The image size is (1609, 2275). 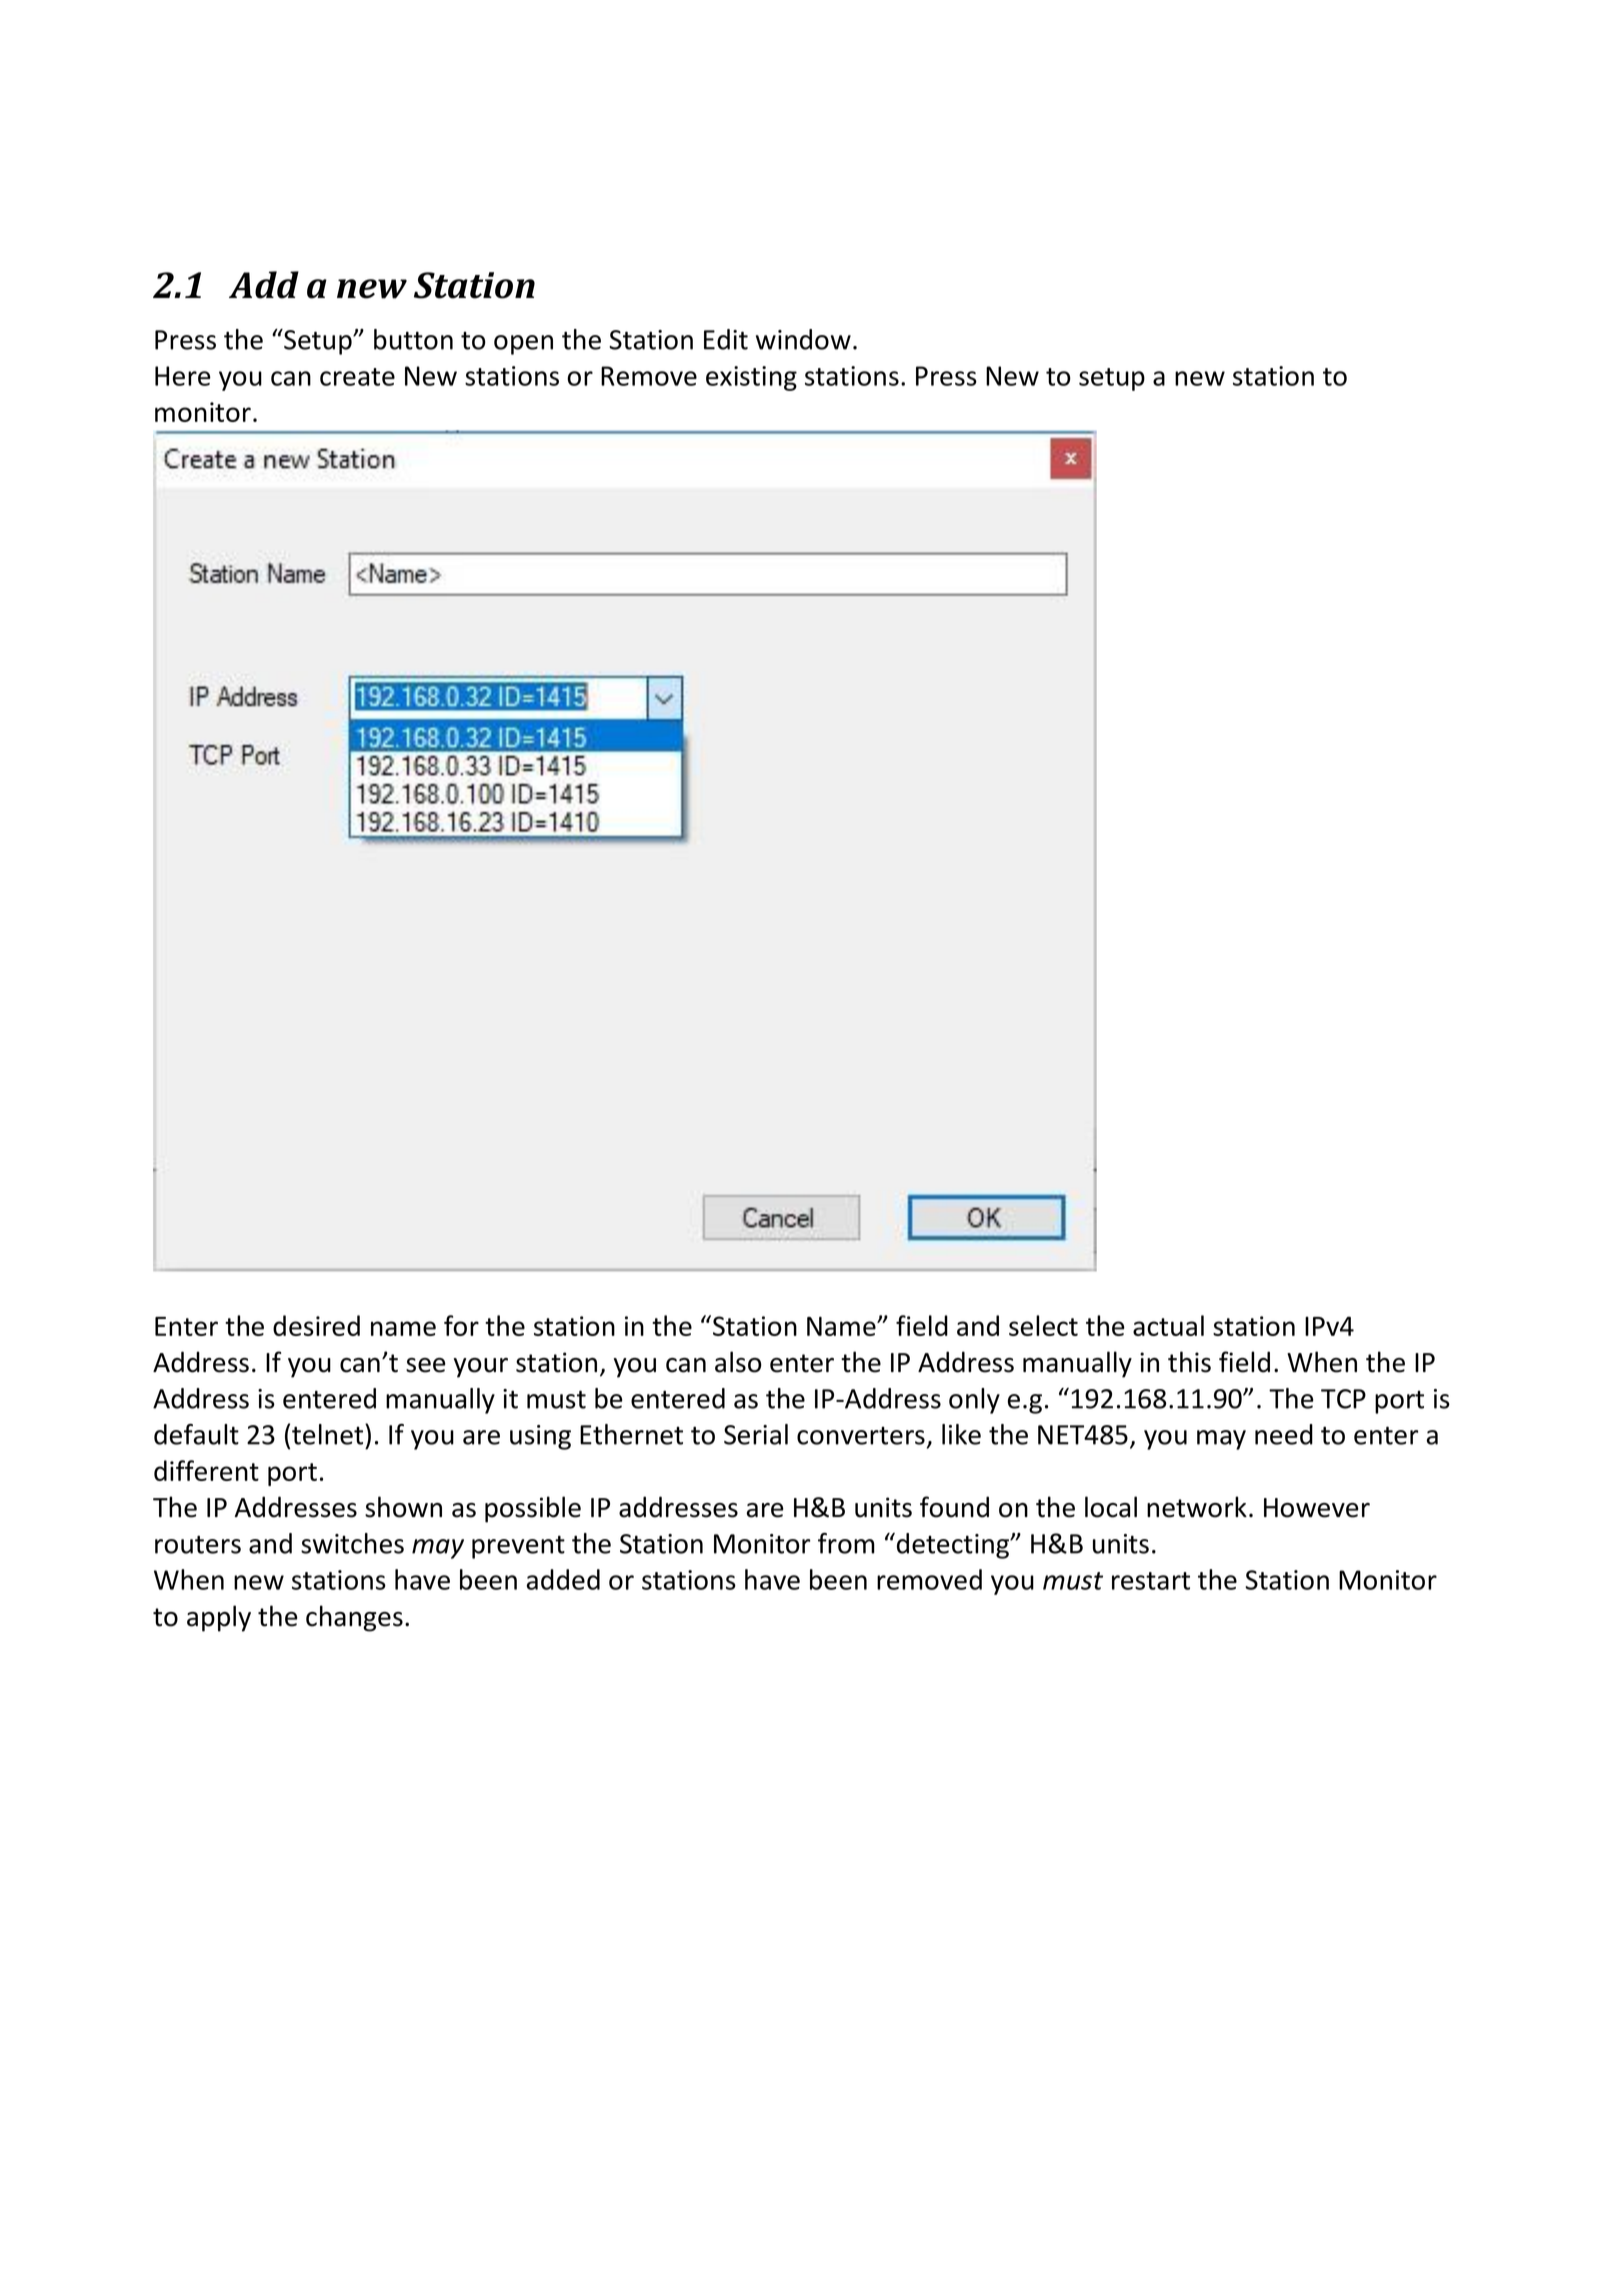 I want to click on from, so click(x=846, y=1543).
